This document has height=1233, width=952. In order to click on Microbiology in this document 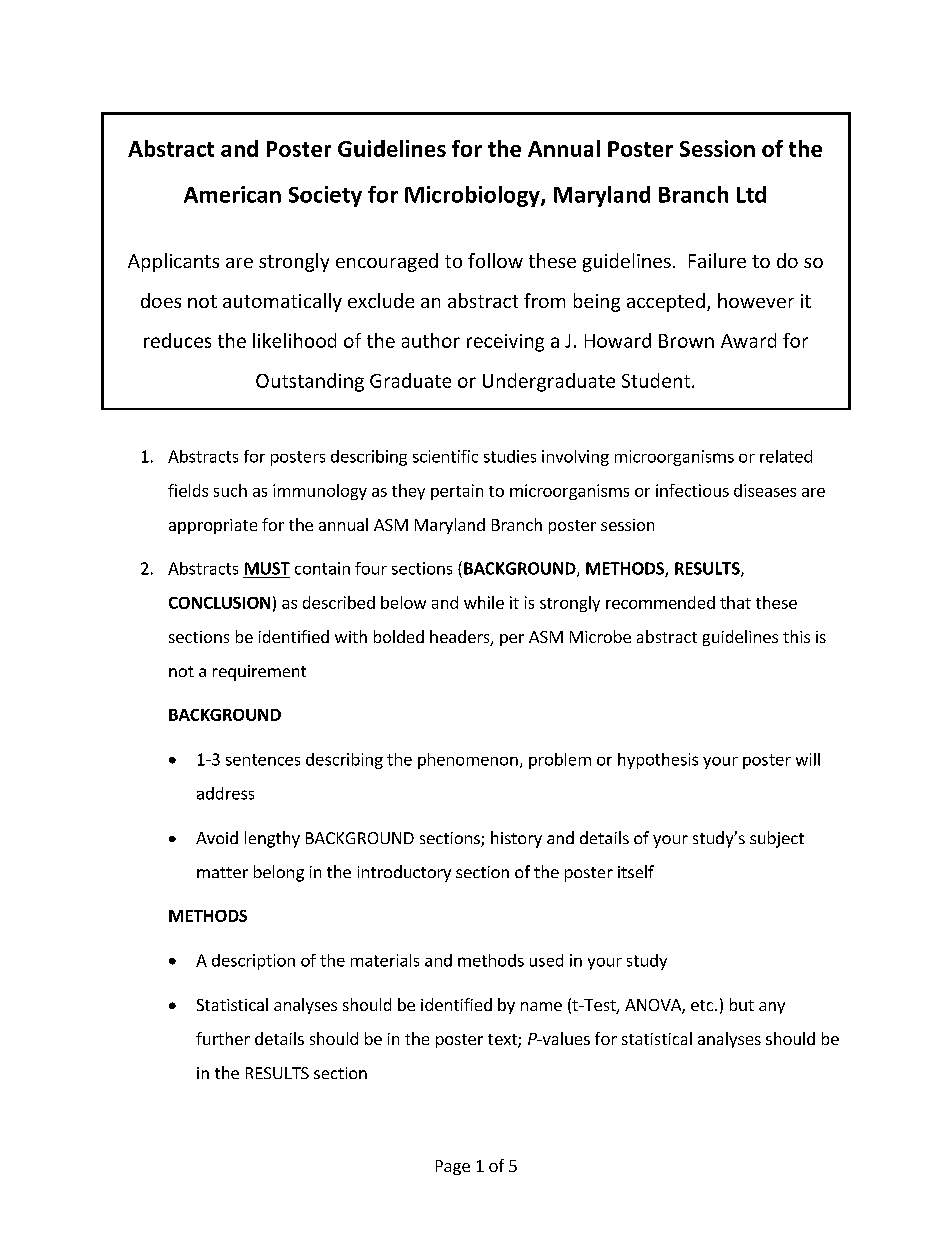, I will do `click(473, 196)`.
